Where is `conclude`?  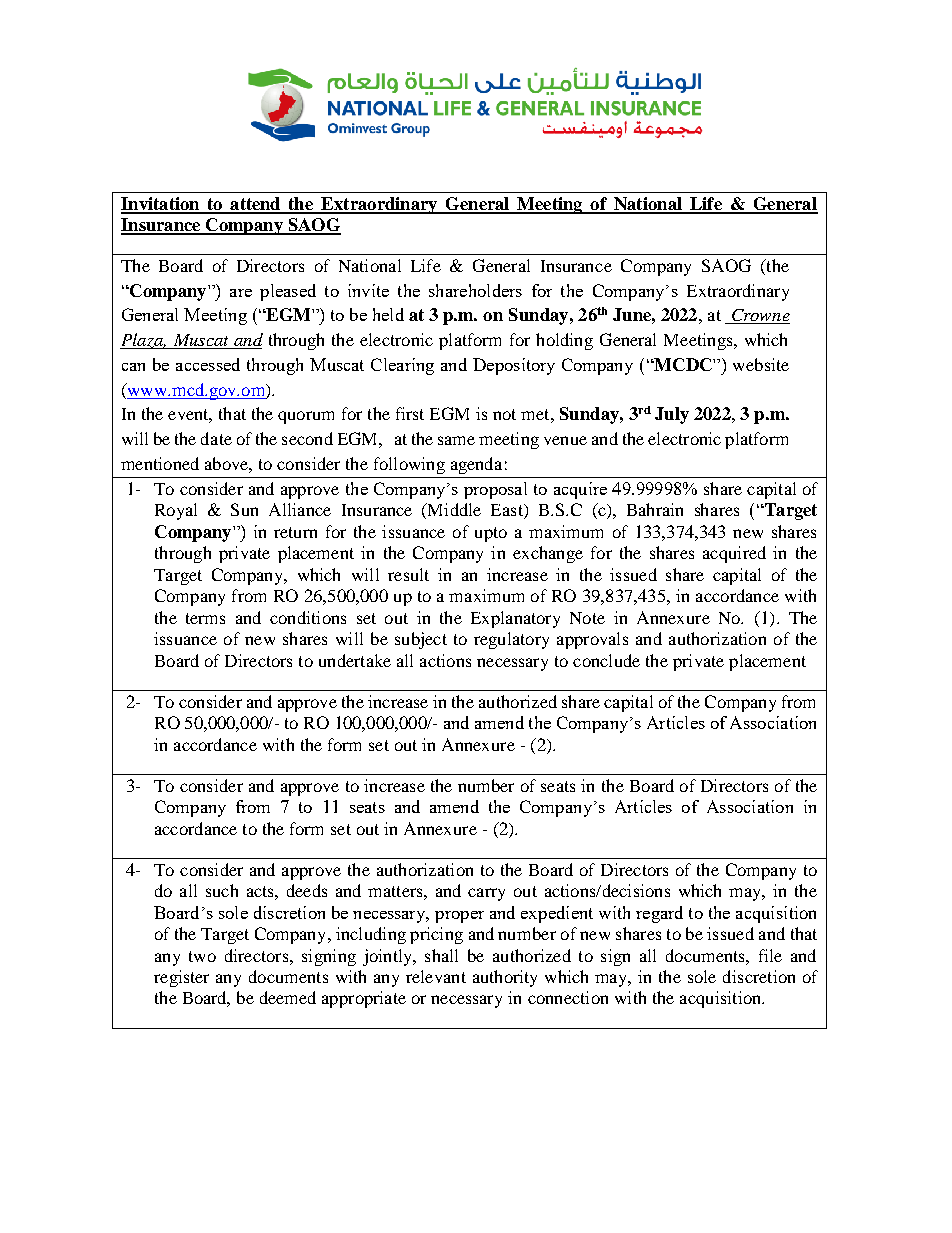 conclude is located at coordinates (606, 660).
